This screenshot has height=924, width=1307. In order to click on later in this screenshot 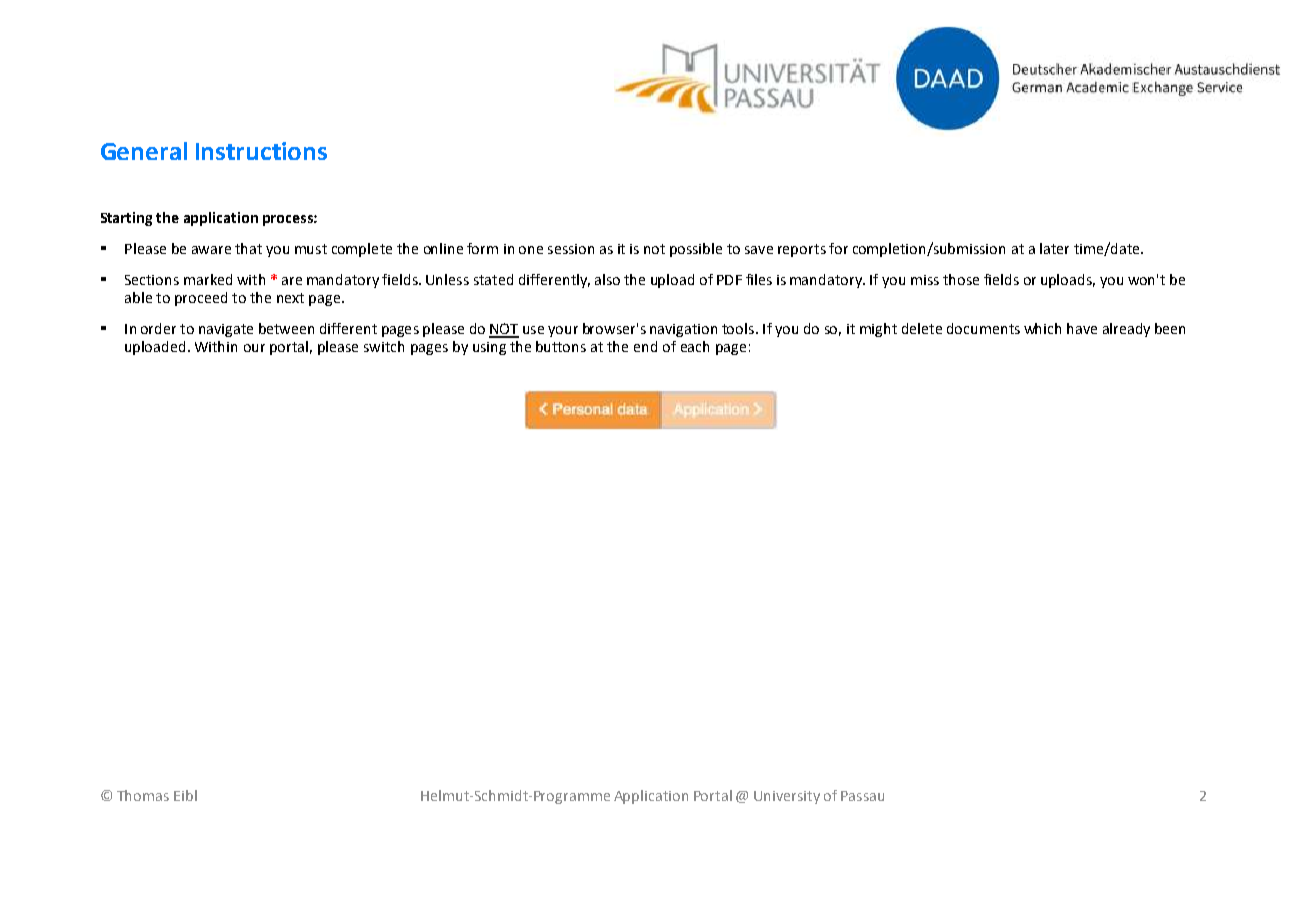, I will do `click(1054, 248)`.
